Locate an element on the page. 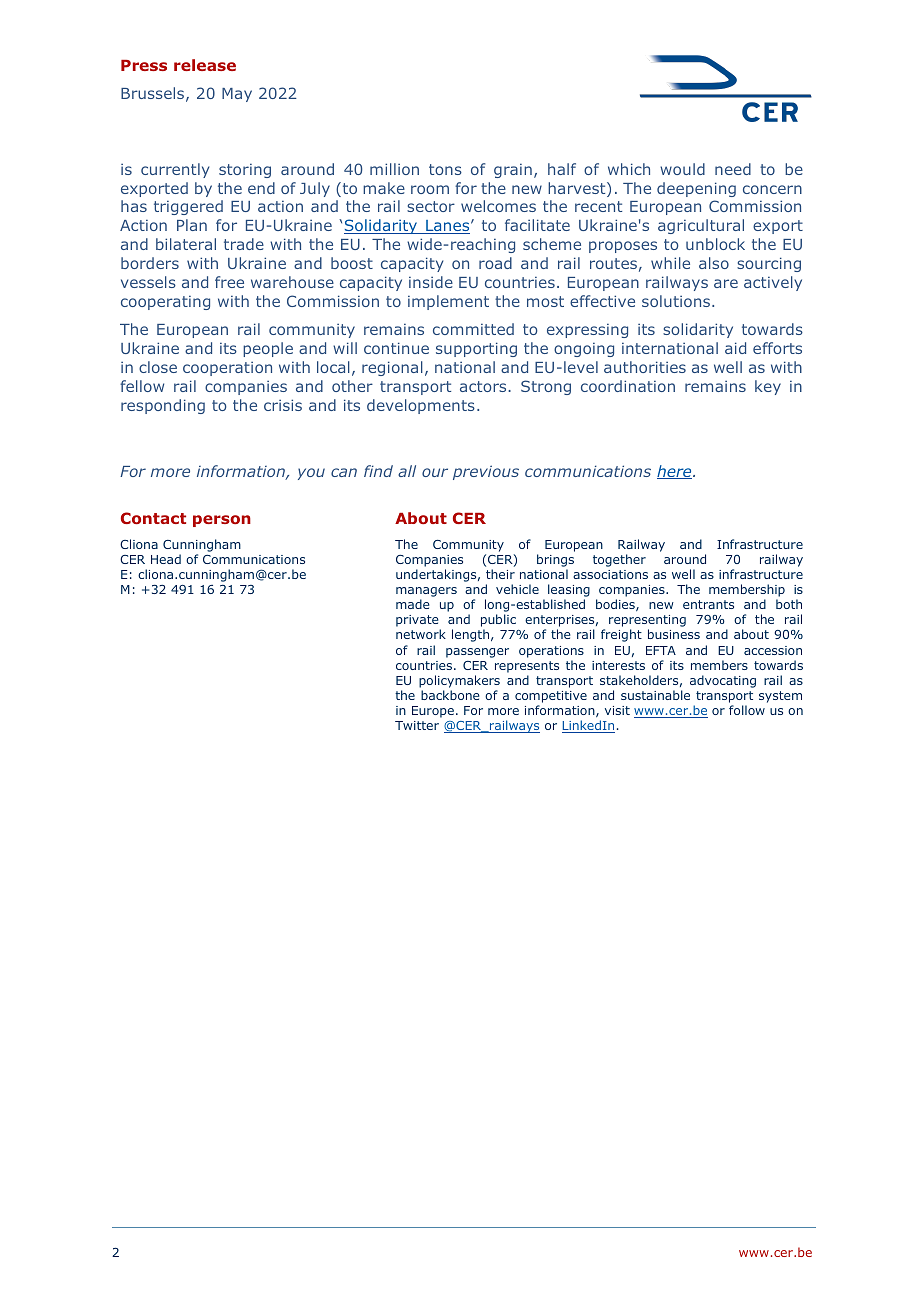 Image resolution: width=924 pixels, height=1308 pixels. entrants is located at coordinates (708, 604).
